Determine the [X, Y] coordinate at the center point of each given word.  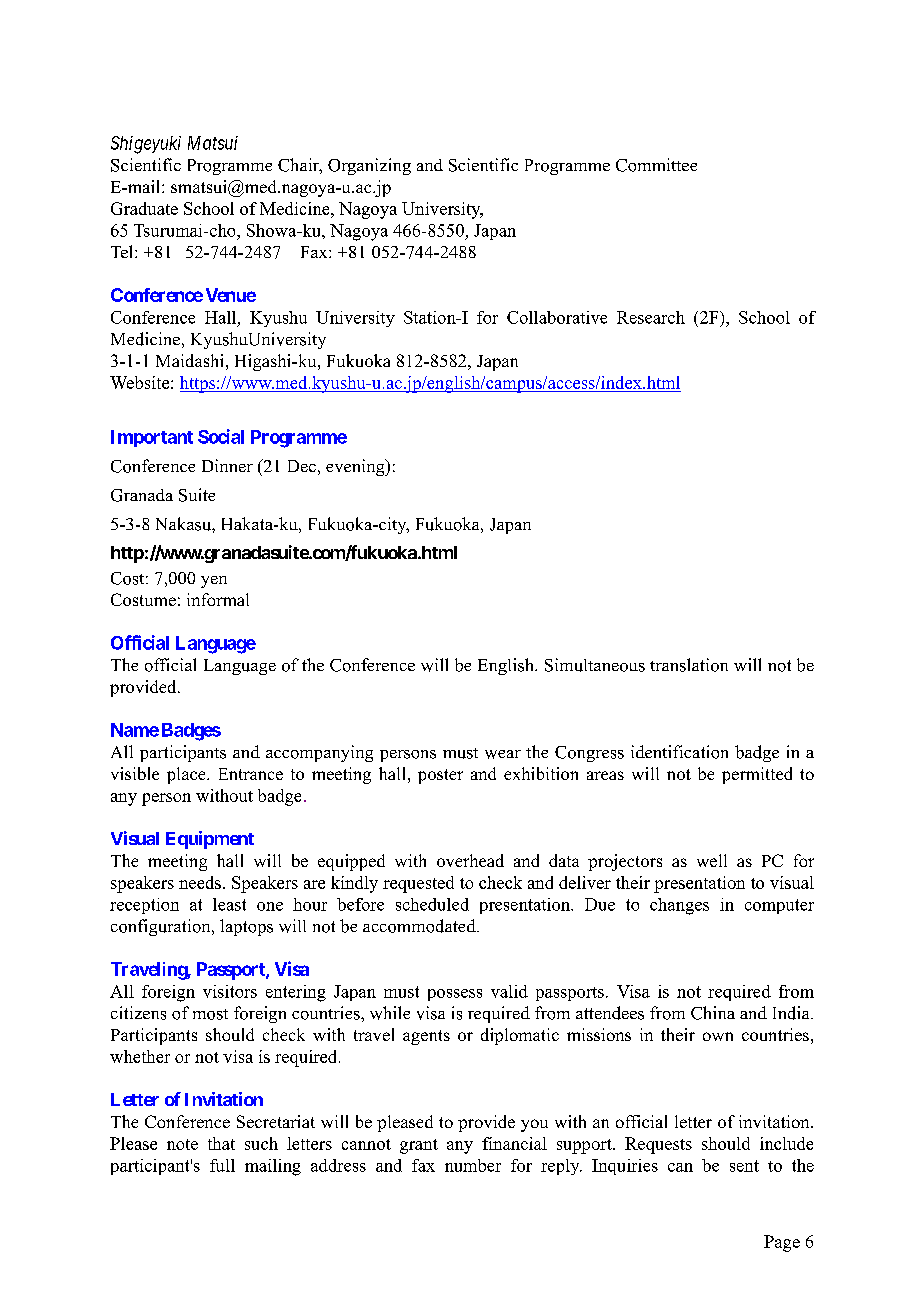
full [222, 1165]
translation [689, 665]
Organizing [369, 166]
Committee [656, 165]
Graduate [144, 208]
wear [503, 754]
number [473, 1165]
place [187, 775]
